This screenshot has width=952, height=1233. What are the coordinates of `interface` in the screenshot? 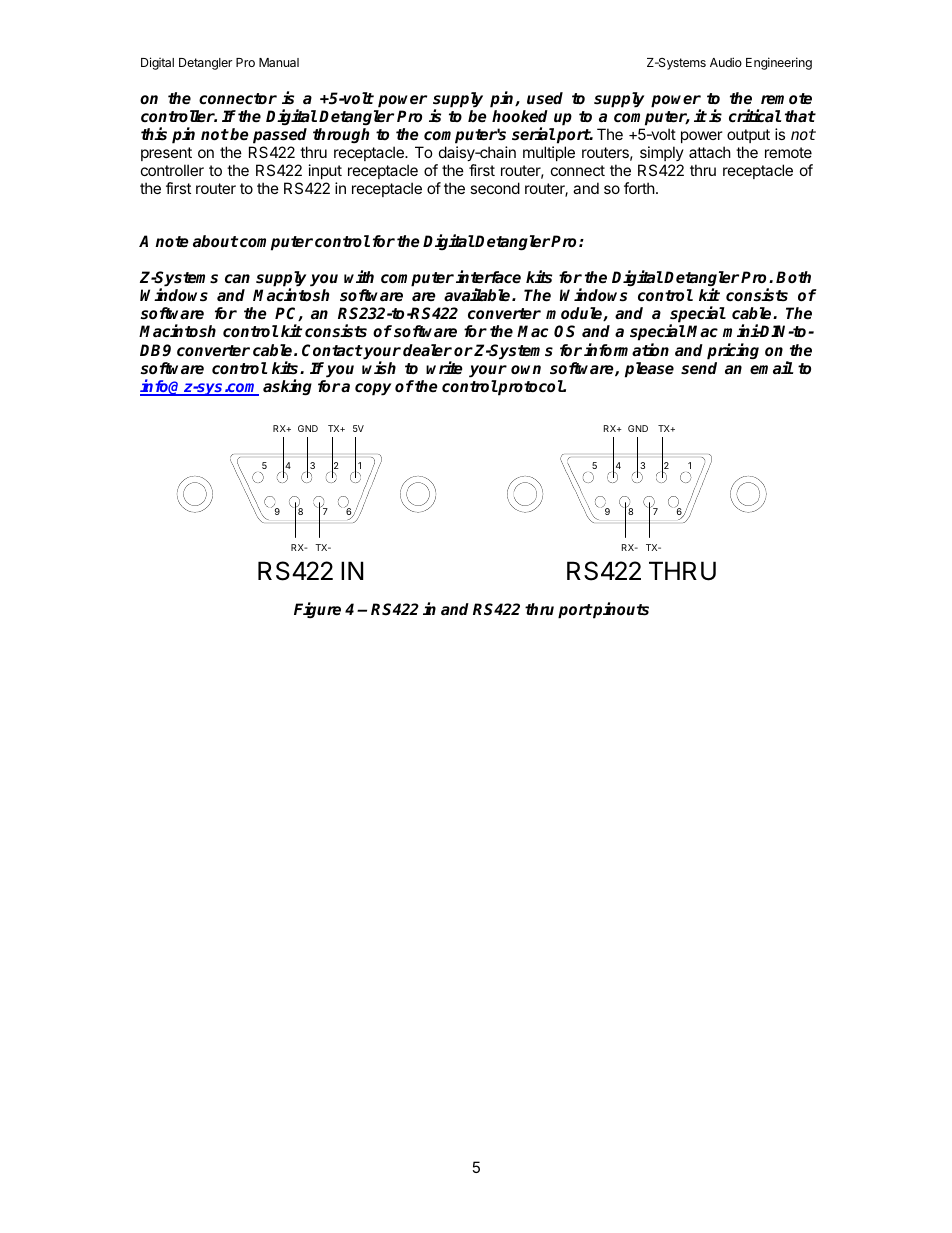 It's located at (488, 277).
